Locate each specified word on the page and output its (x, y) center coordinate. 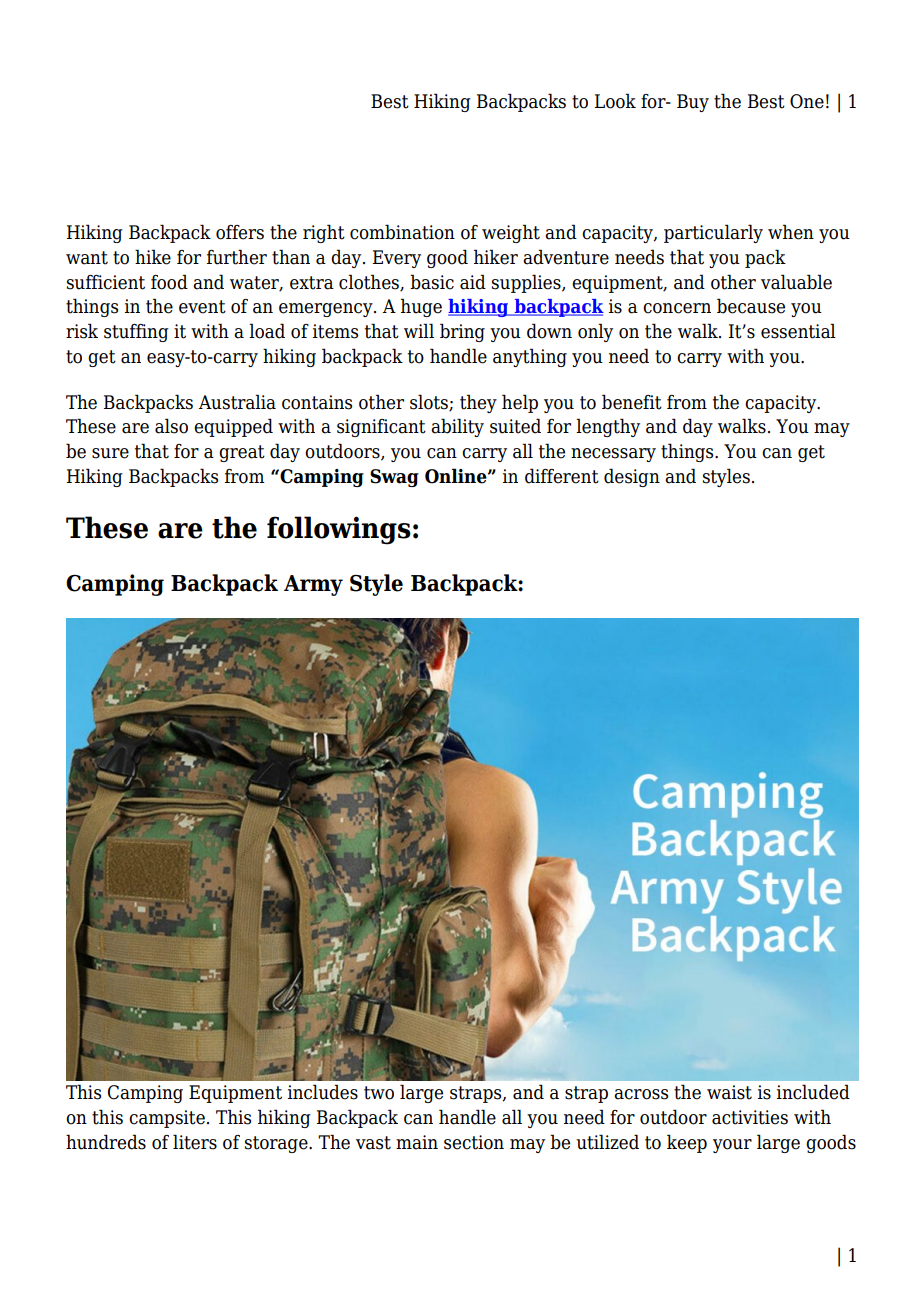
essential (798, 331)
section (474, 1142)
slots (430, 402)
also (171, 426)
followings (339, 530)
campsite (167, 1119)
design (632, 477)
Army (313, 585)
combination (402, 232)
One (807, 101)
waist (729, 1092)
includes (323, 1092)
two (379, 1093)
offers (240, 232)
